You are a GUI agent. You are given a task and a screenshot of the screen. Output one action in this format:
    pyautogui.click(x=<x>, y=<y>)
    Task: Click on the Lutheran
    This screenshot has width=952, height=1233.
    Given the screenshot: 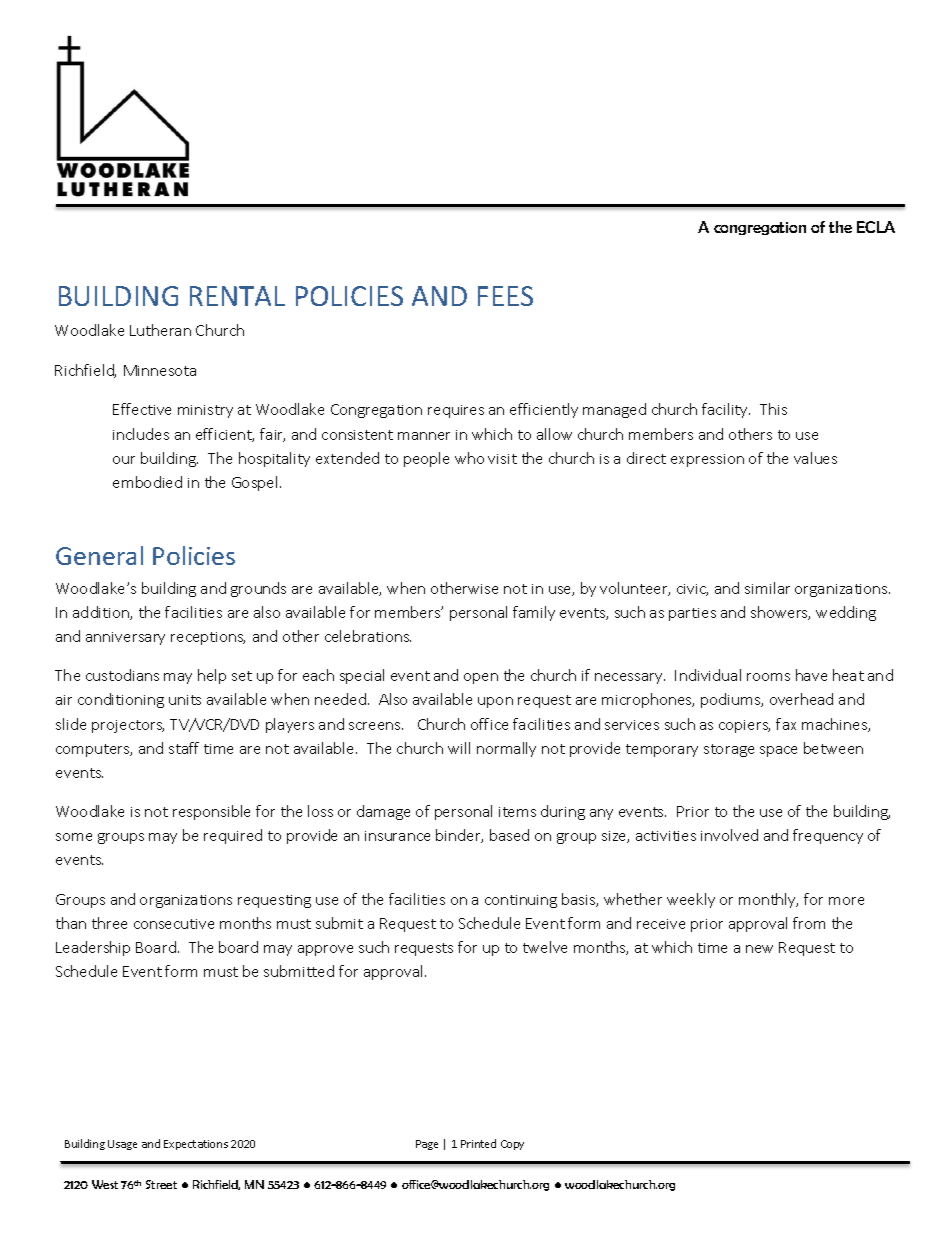 What is the action you would take?
    pyautogui.click(x=160, y=330)
